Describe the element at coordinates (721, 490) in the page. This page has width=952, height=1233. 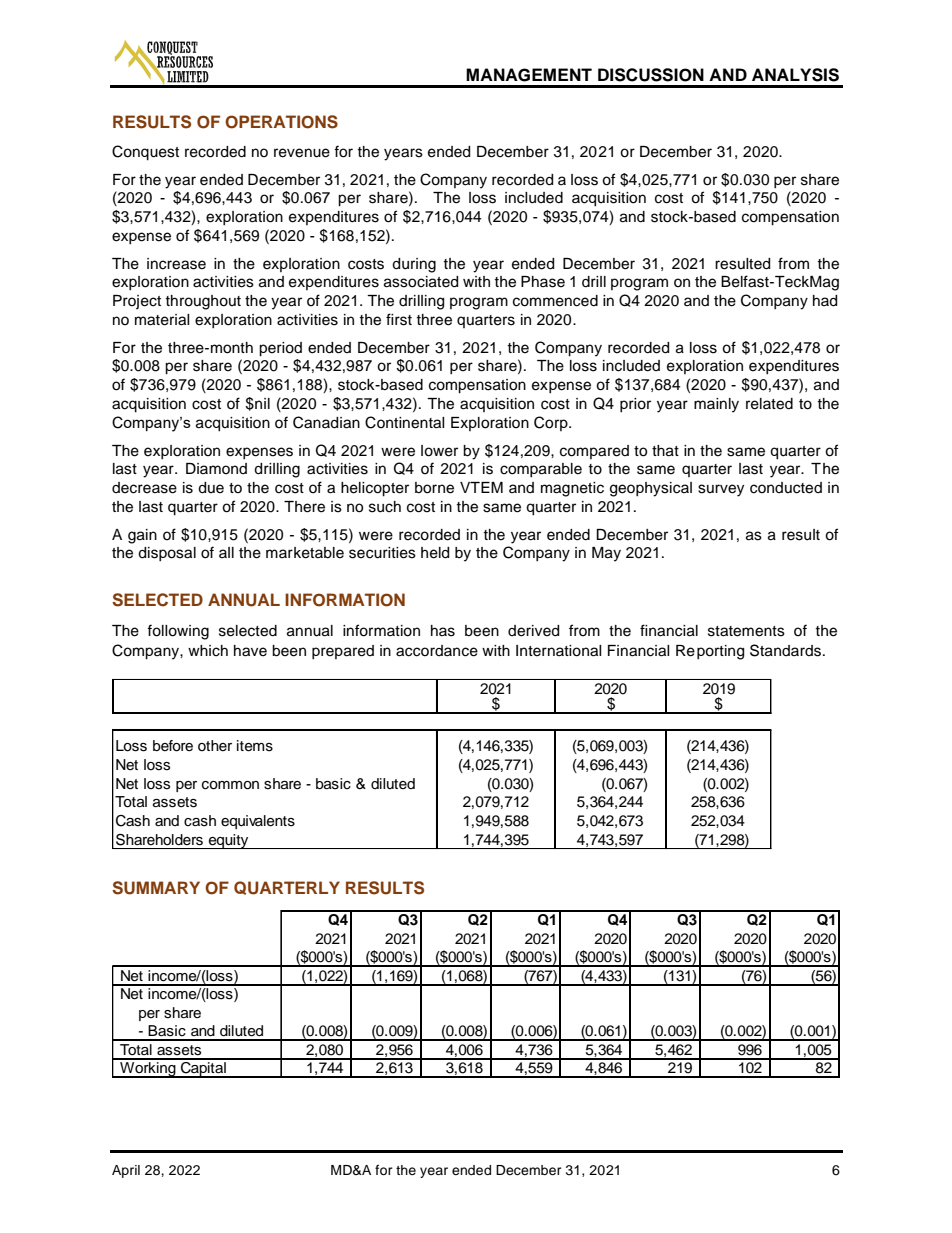
I see `survey` at that location.
